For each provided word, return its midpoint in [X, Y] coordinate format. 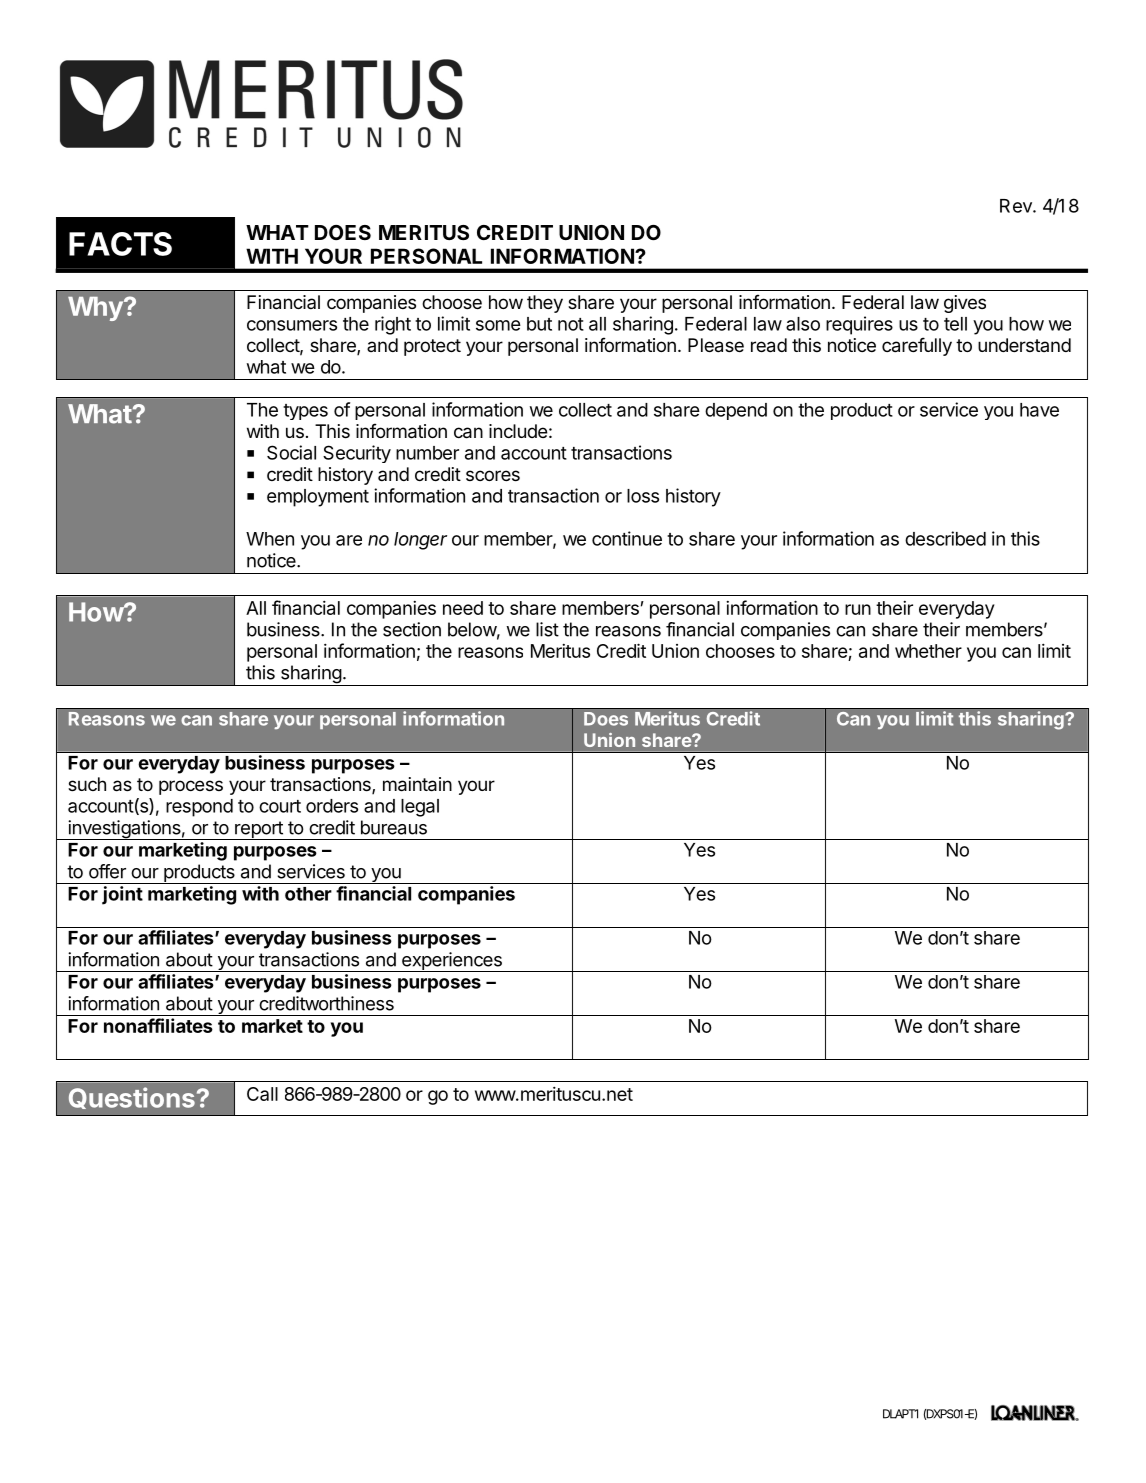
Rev [1017, 206]
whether [928, 651]
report [259, 830]
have [1039, 410]
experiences [452, 962]
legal [420, 808]
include [518, 431]
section [412, 629]
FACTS [120, 244]
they [545, 304]
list [547, 629]
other [308, 894]
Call [262, 1094]
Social [291, 452]
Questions [132, 1098]
